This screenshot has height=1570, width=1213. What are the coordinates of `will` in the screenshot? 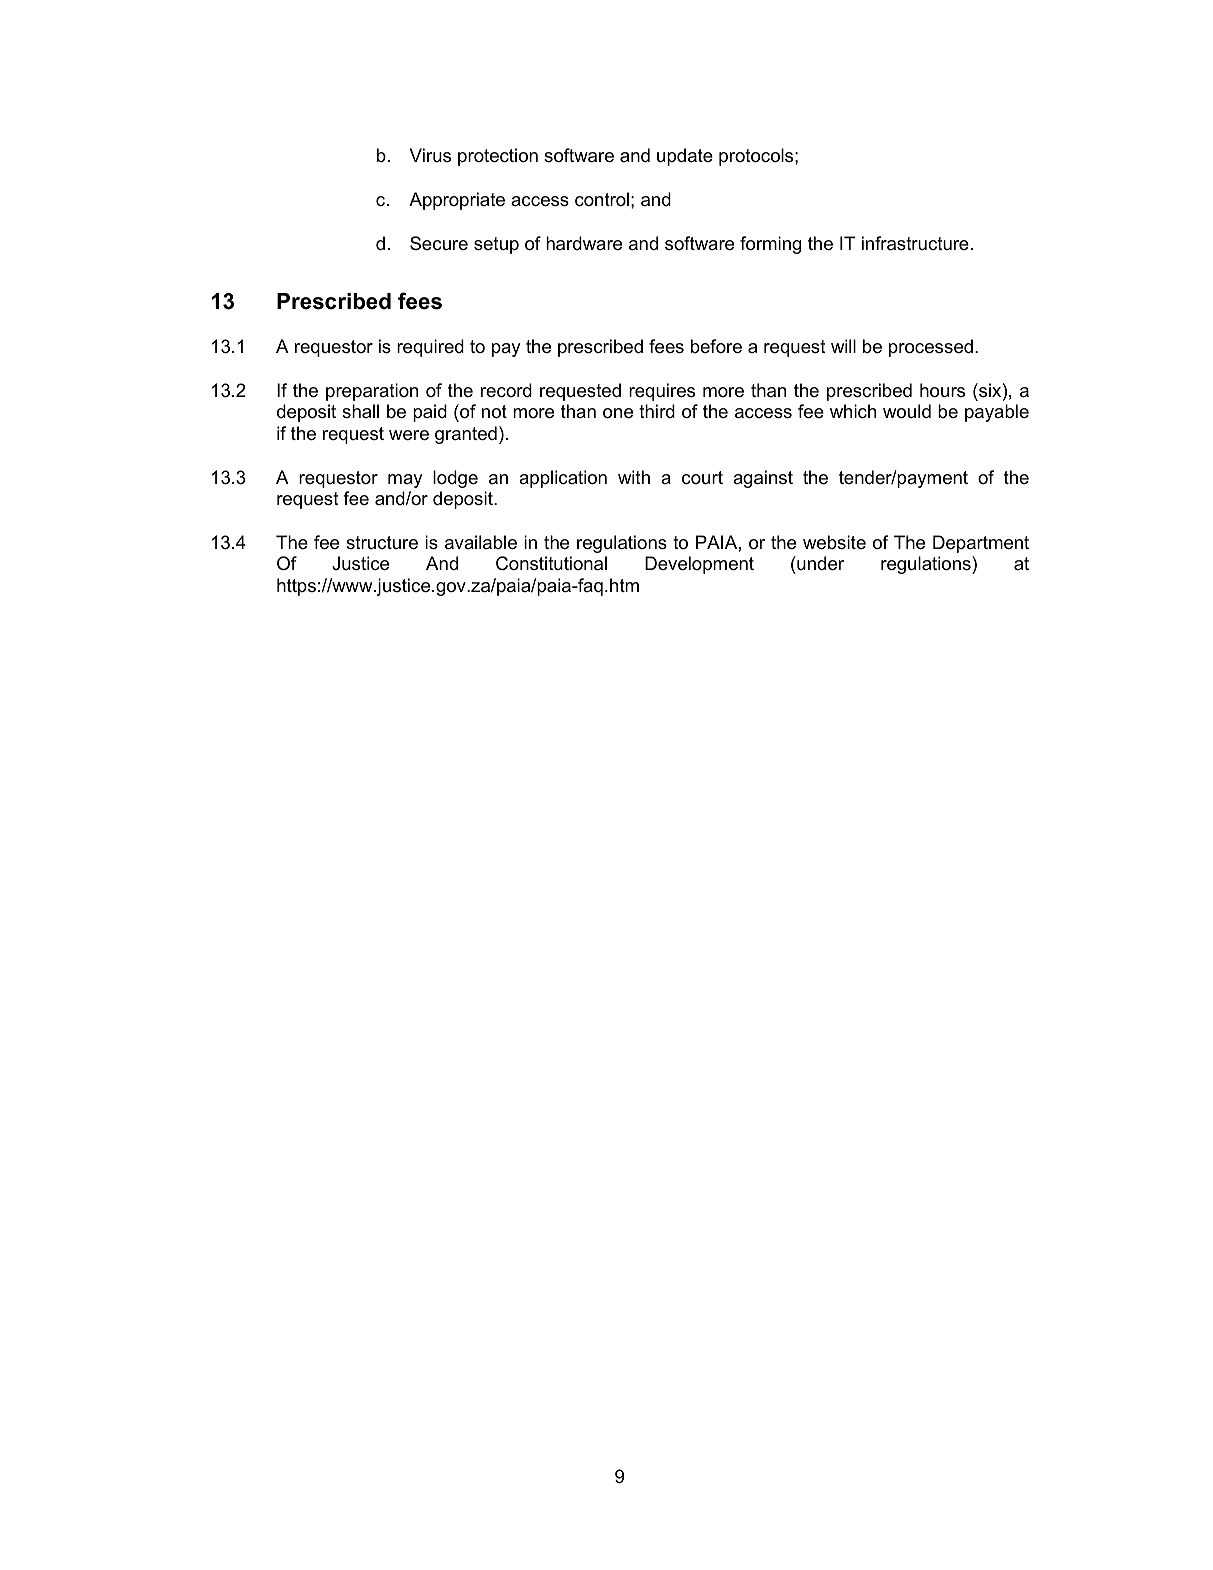 It's located at (843, 346).
